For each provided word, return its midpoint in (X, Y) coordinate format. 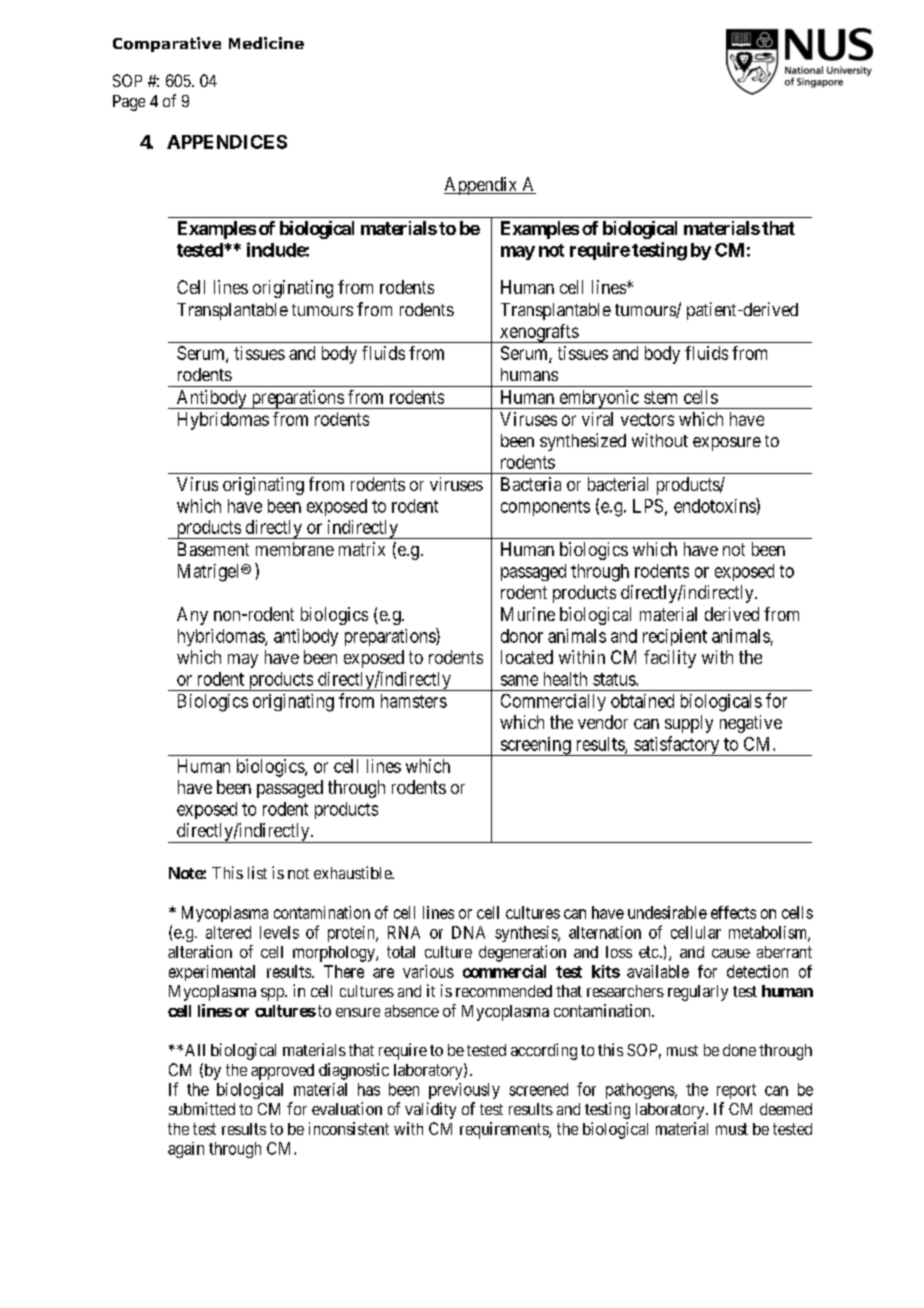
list (257, 872)
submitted (202, 1108)
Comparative (167, 44)
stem (660, 397)
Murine (528, 614)
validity (430, 1110)
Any (192, 616)
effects (733, 912)
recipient (675, 637)
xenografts (538, 333)
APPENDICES (227, 142)
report (736, 1091)
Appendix (482, 186)
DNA (468, 932)
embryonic (598, 399)
